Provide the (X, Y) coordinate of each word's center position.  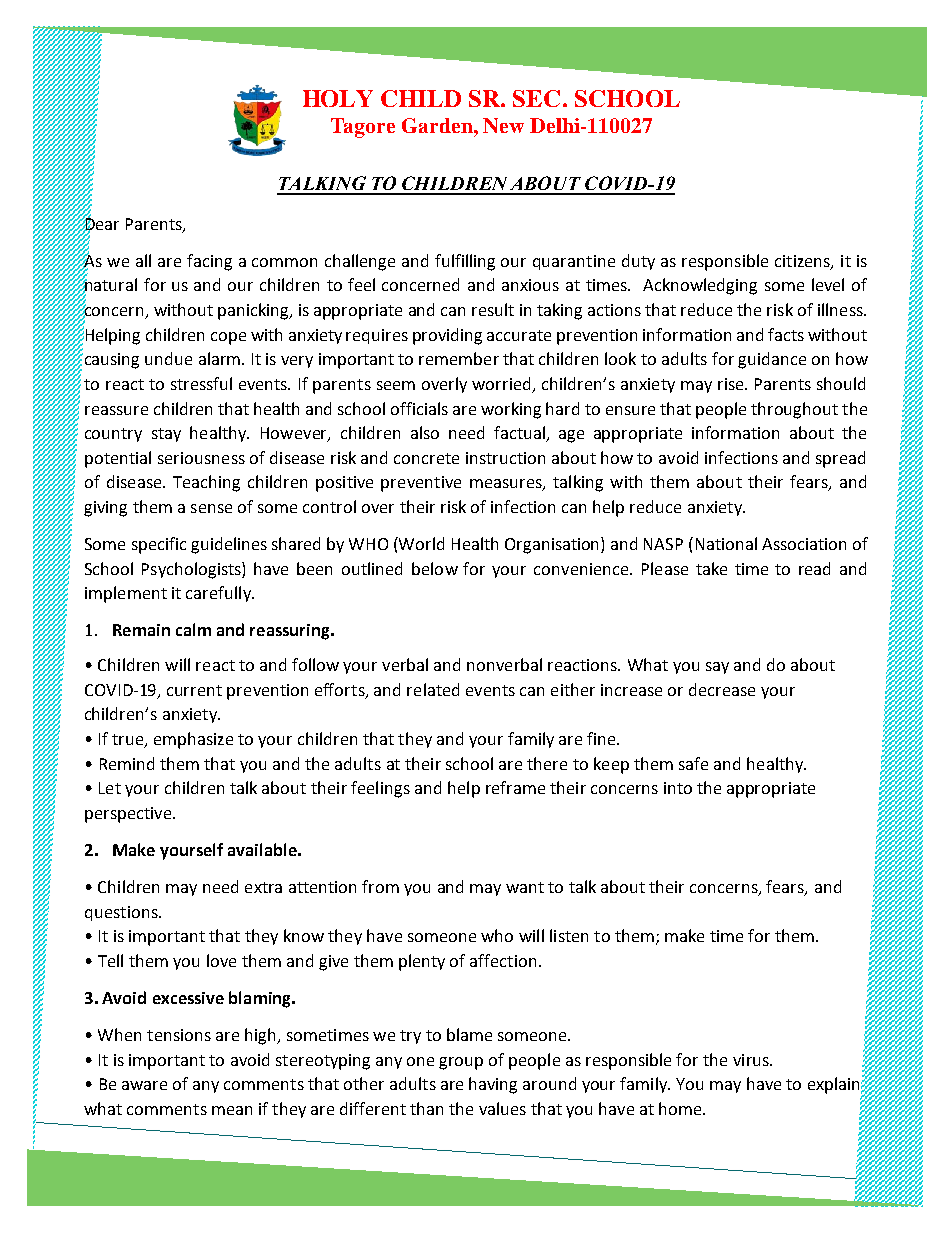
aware (144, 1085)
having (493, 1085)
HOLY (338, 98)
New (503, 125)
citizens (803, 262)
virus (752, 1060)
